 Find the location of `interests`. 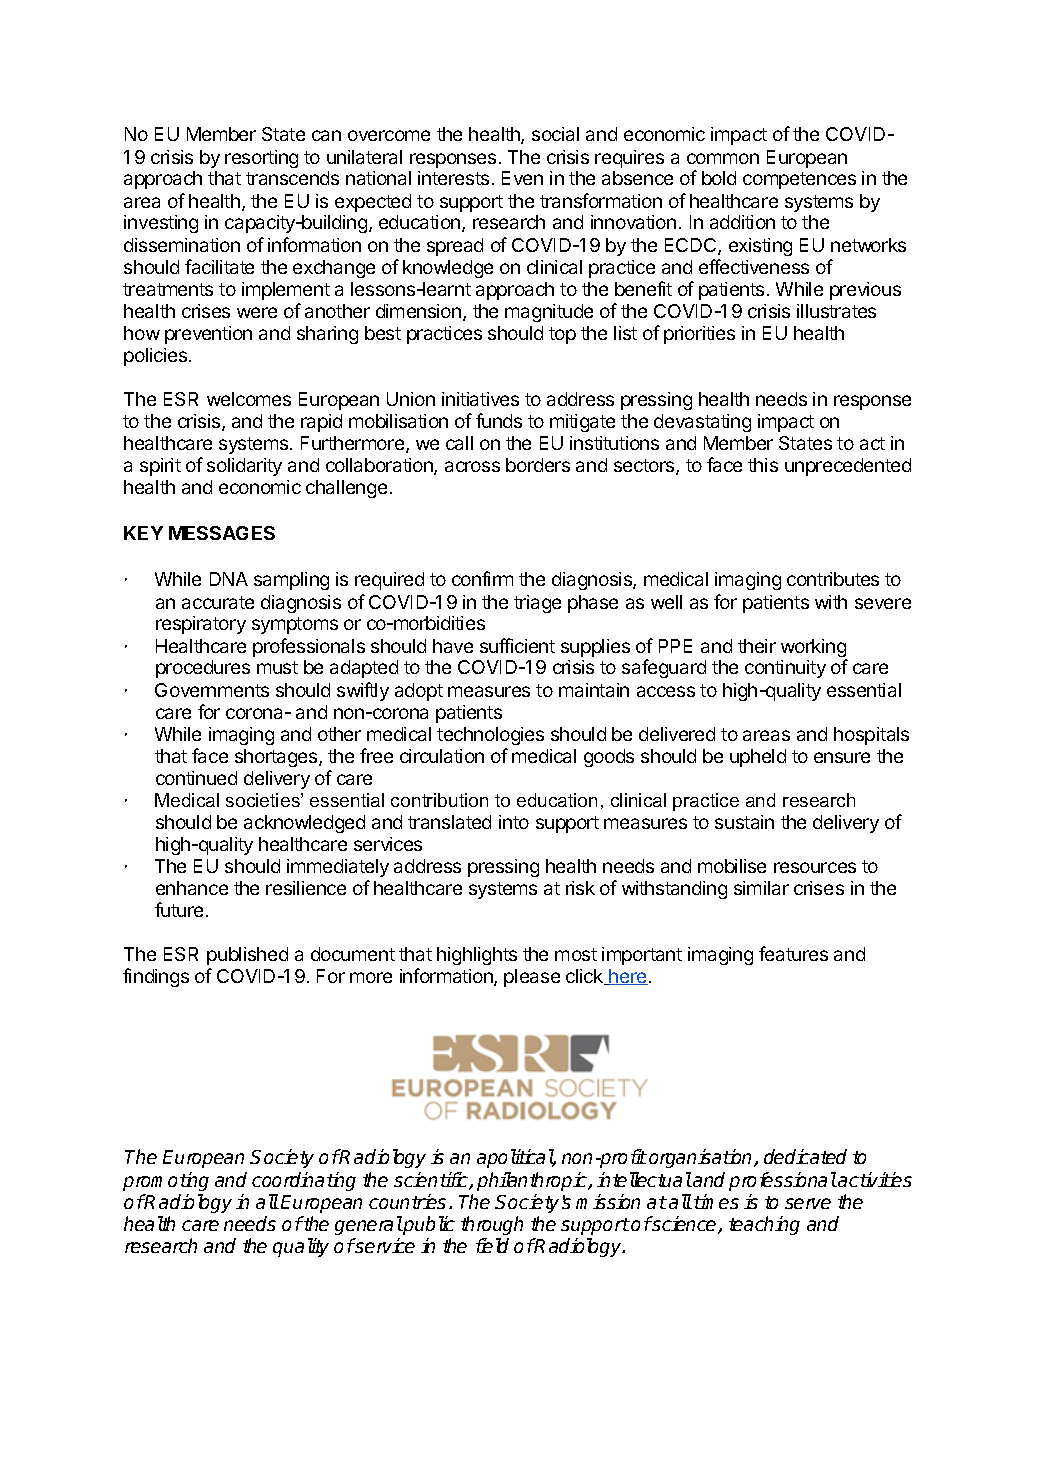

interests is located at coordinates (453, 178).
